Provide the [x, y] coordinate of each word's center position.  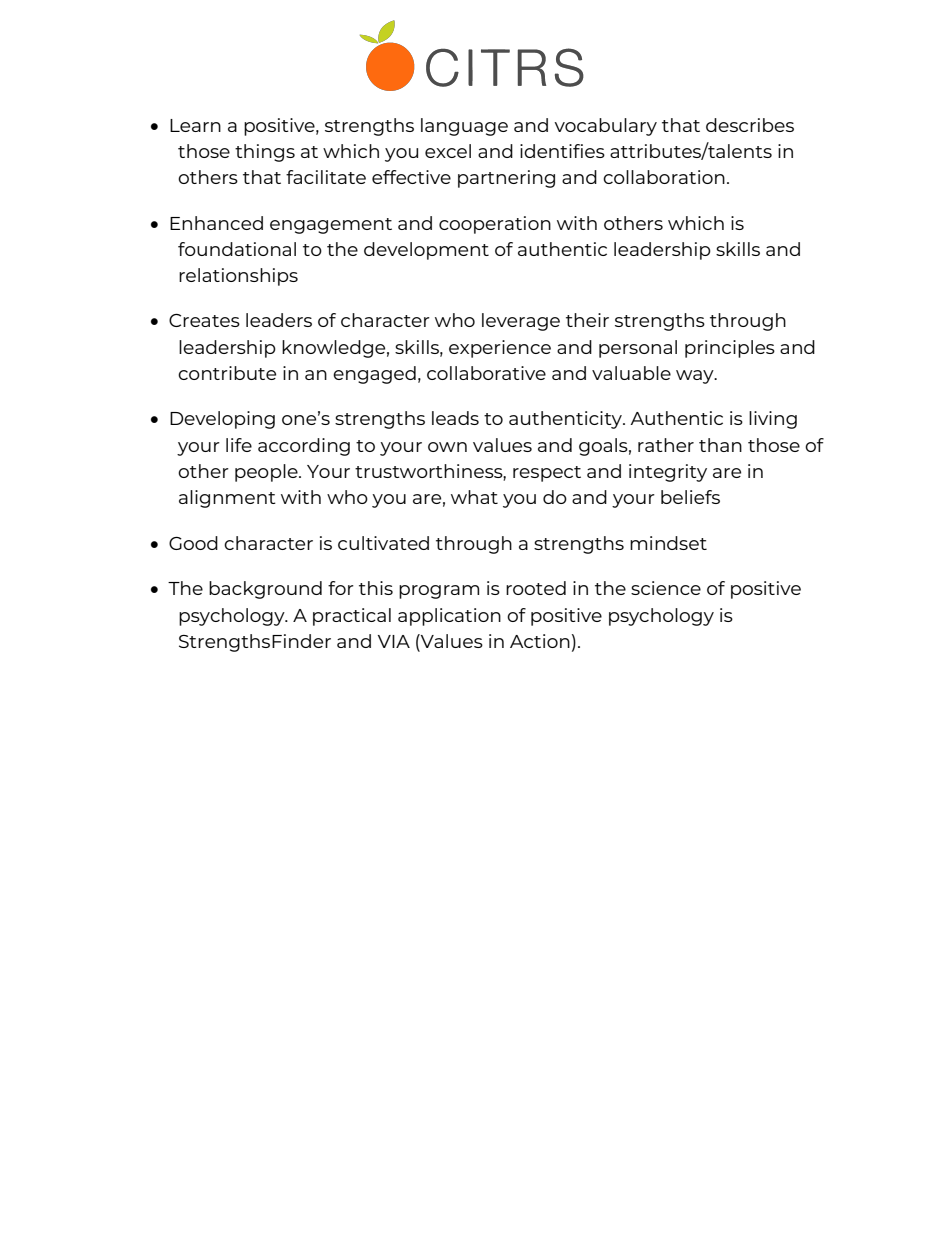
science [666, 588]
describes [750, 125]
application [449, 617]
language [464, 127]
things [265, 153]
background [265, 590]
